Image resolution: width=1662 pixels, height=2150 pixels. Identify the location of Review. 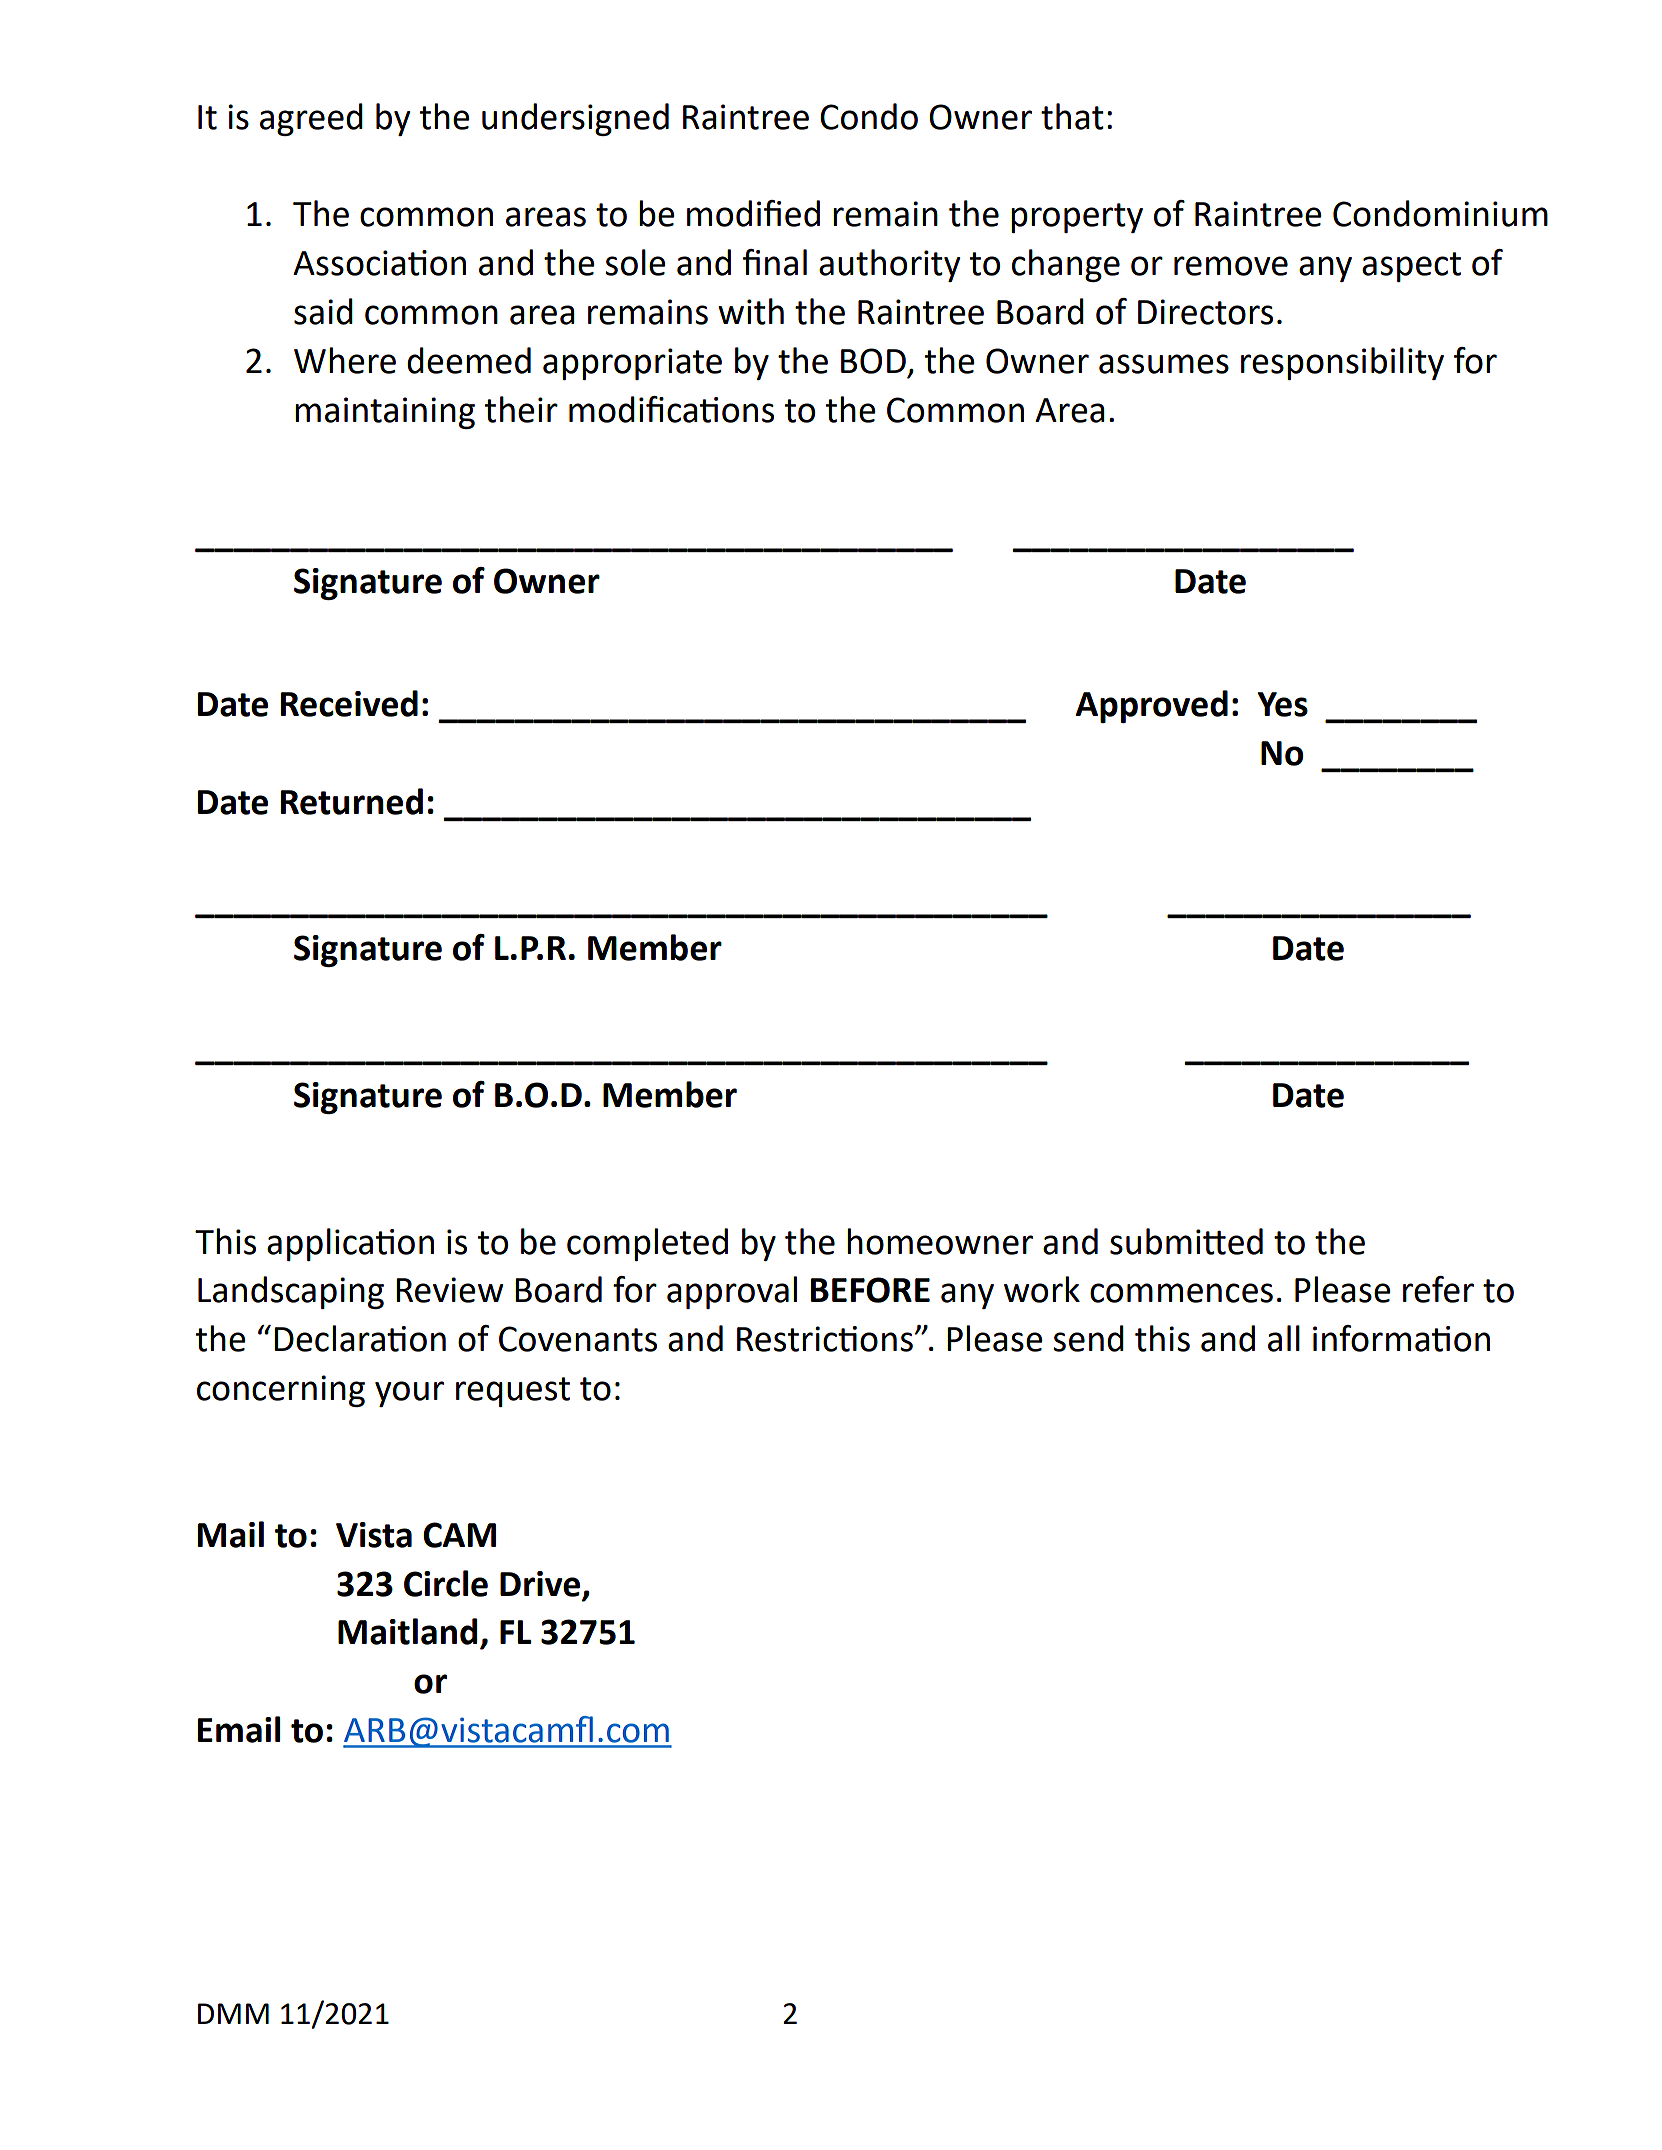
(449, 1290).
